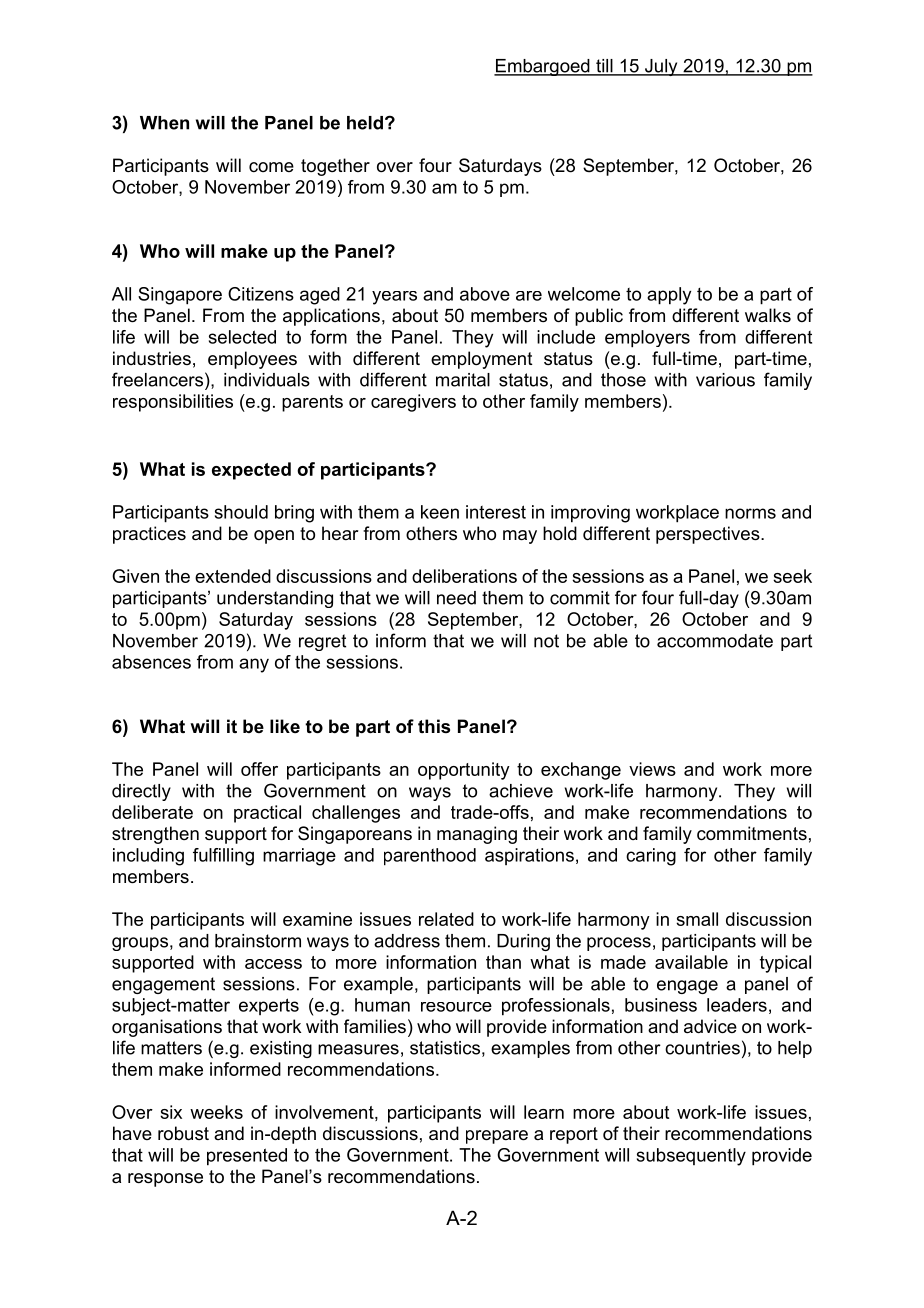 The image size is (924, 1308). I want to click on robust, so click(183, 1133).
